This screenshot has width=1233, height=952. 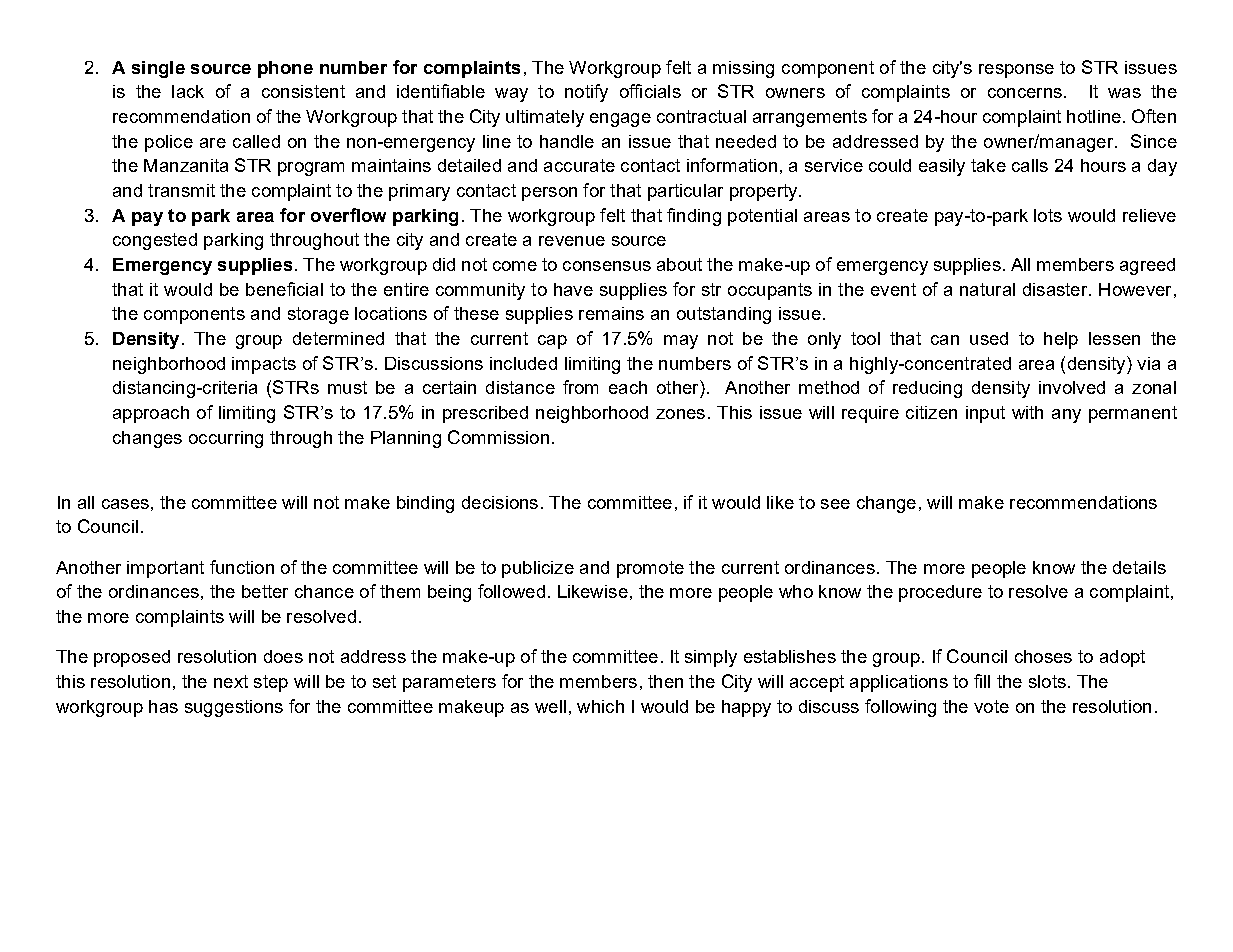 What do you see at coordinates (650, 91) in the screenshot?
I see `officials` at bounding box center [650, 91].
